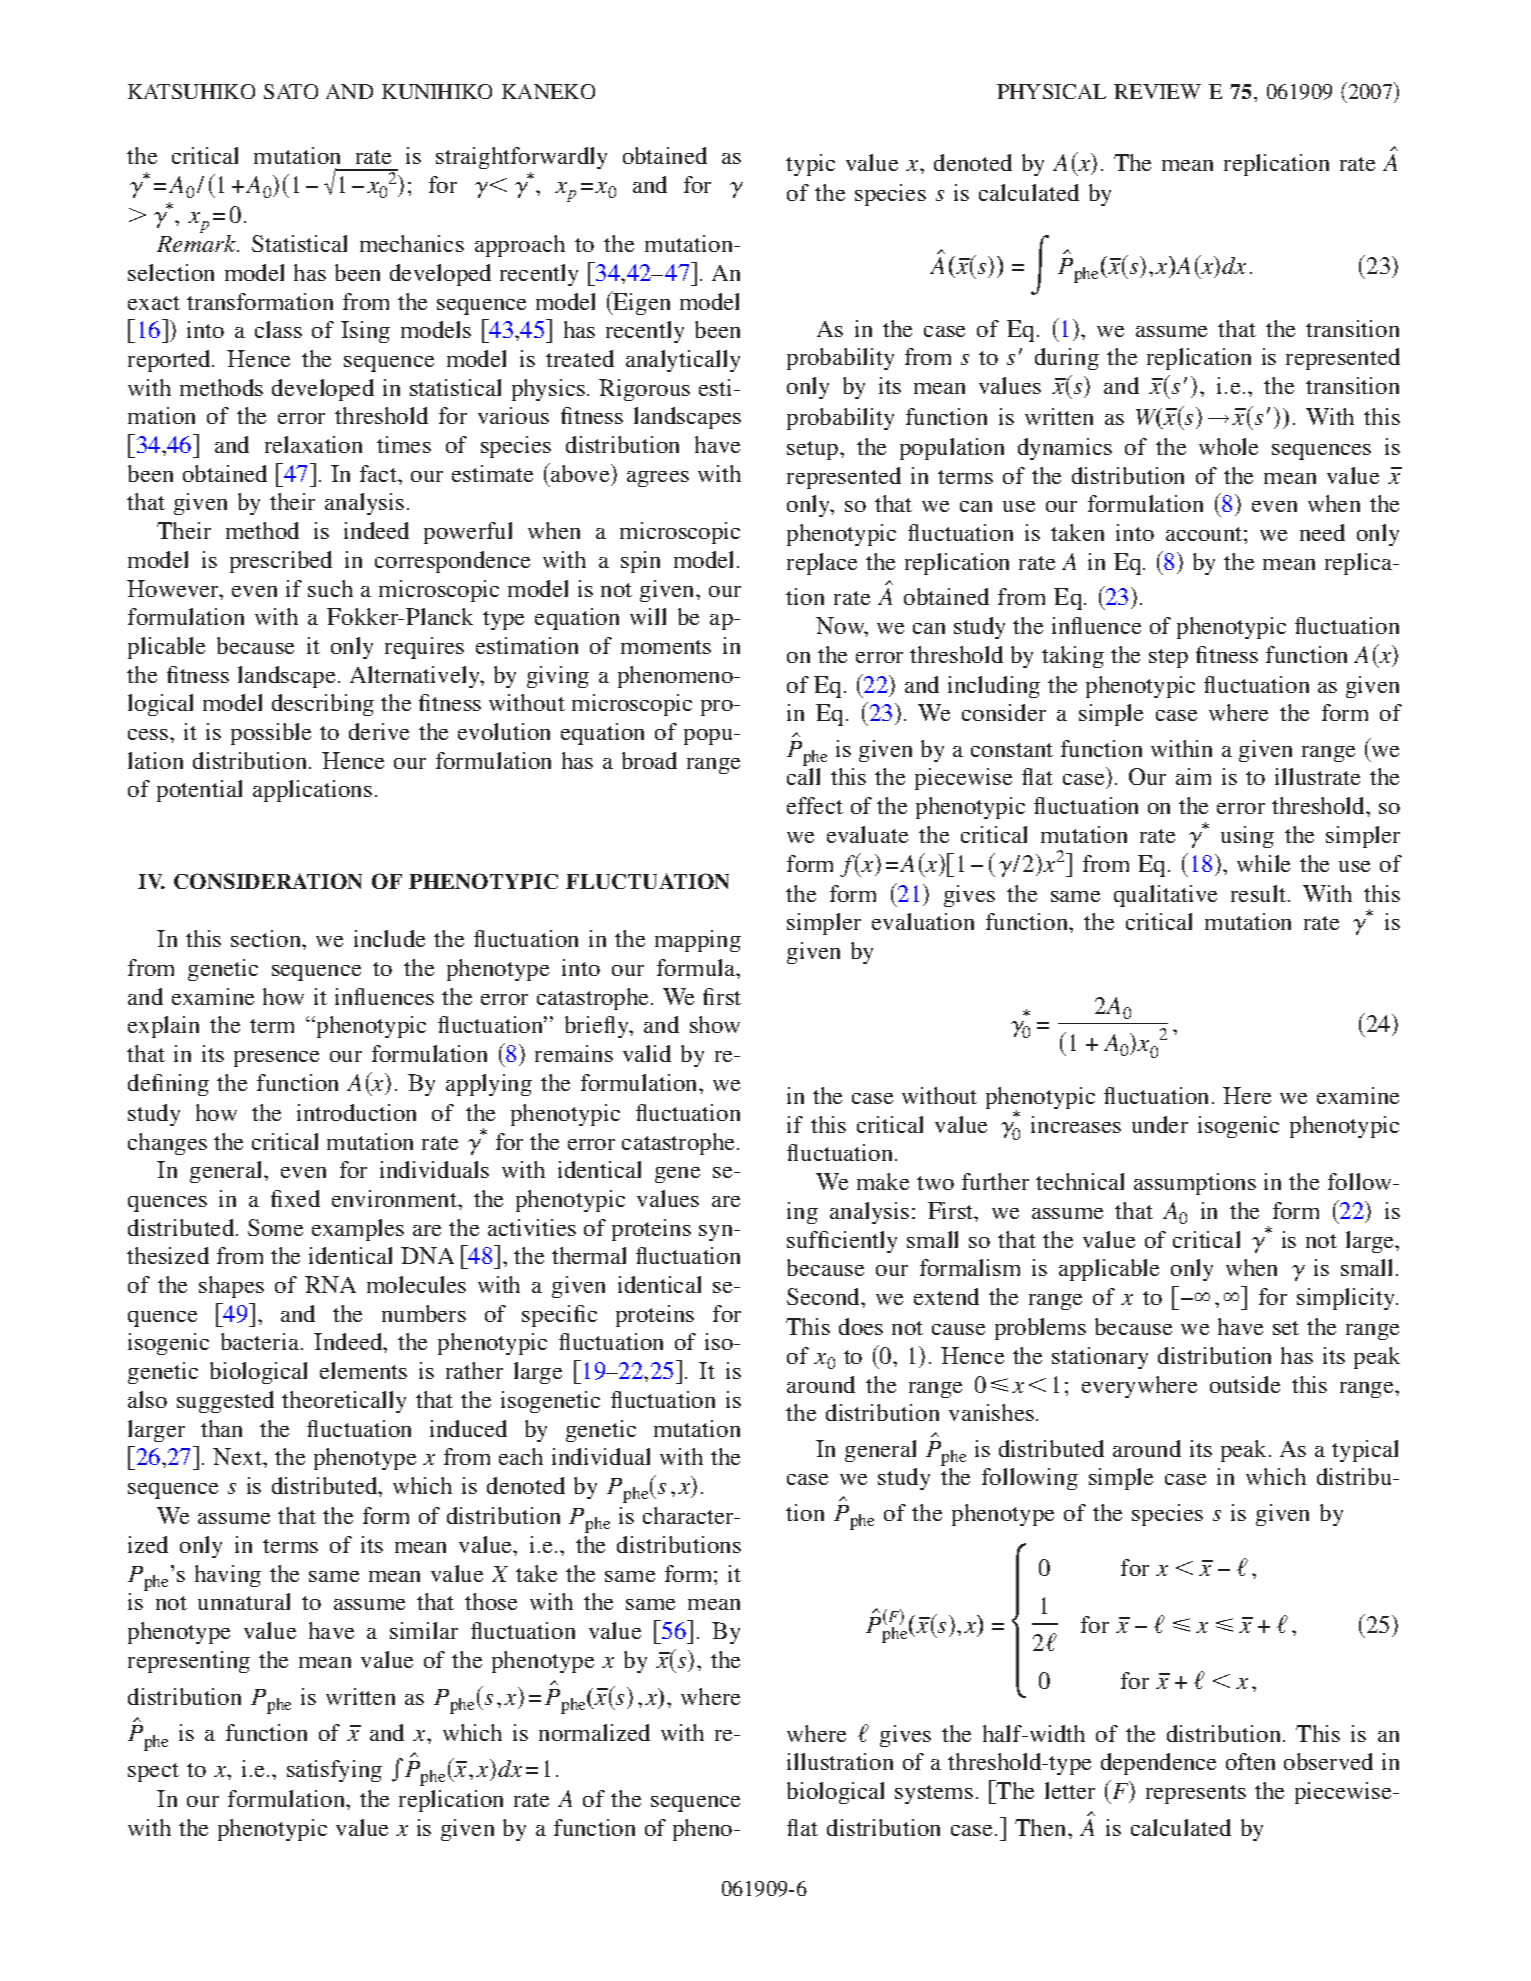  Describe the element at coordinates (698, 941) in the document. I see `mapping` at that location.
